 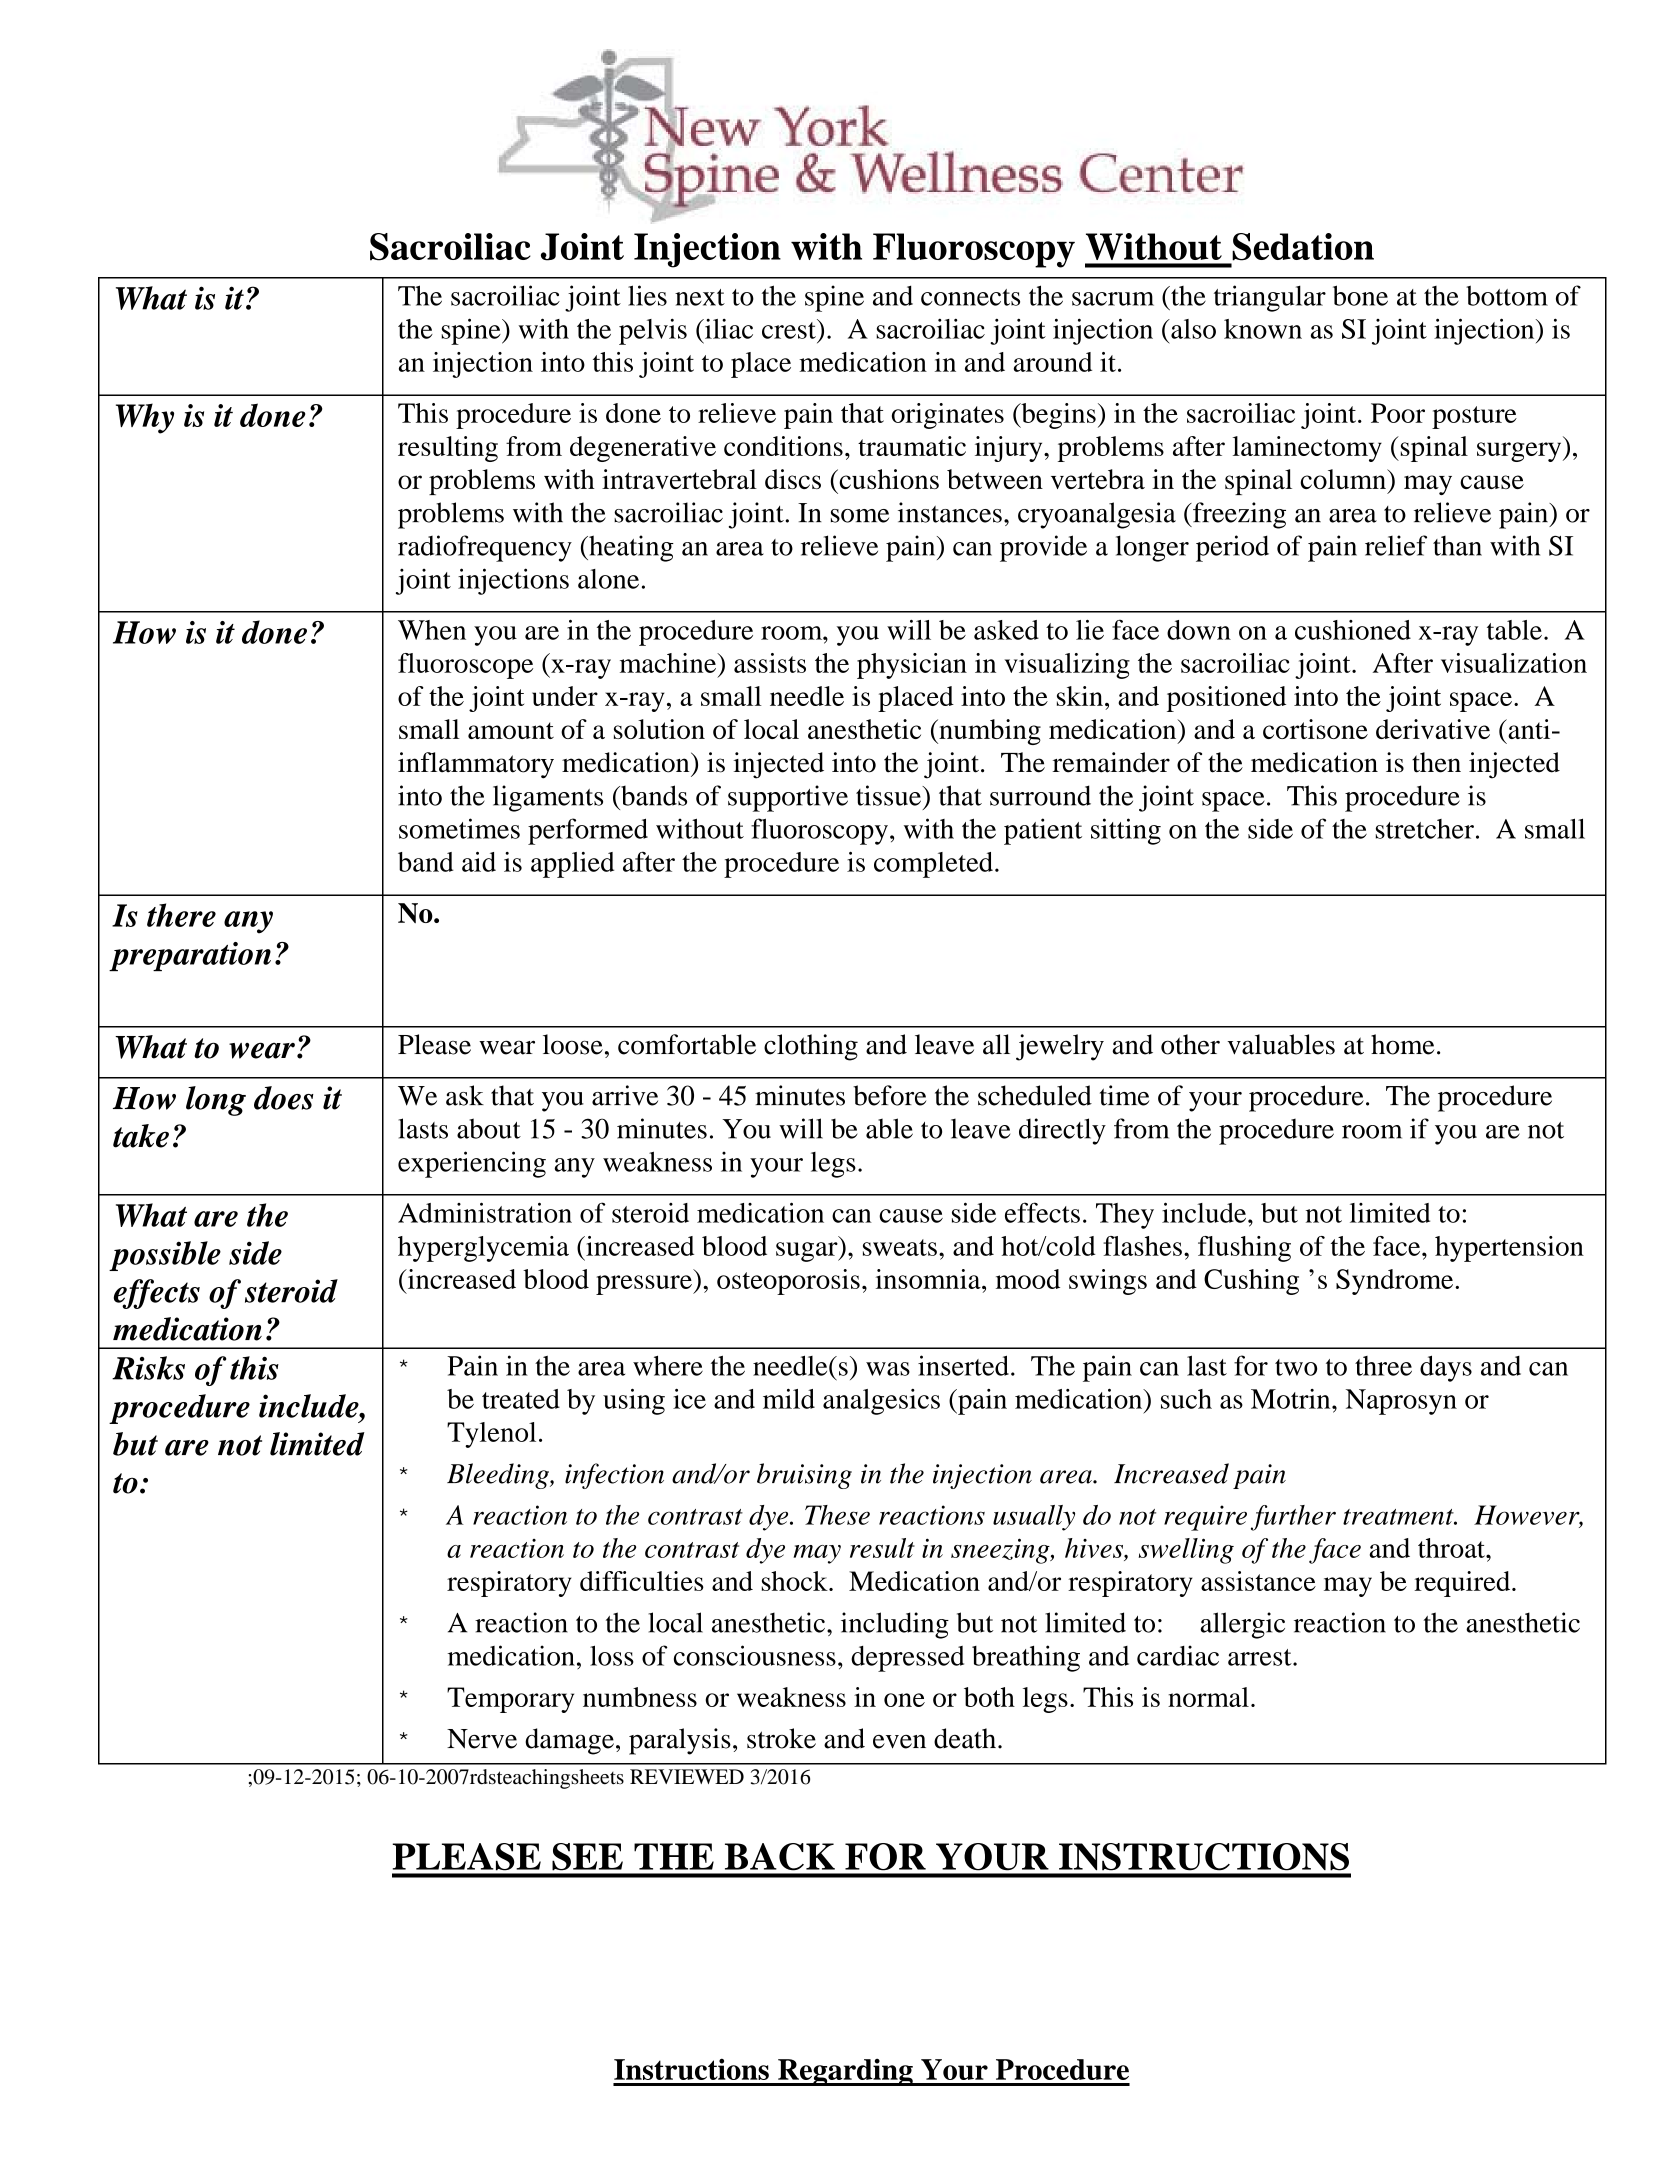 What do you see at coordinates (145, 418) in the screenshot?
I see `Why` at bounding box center [145, 418].
